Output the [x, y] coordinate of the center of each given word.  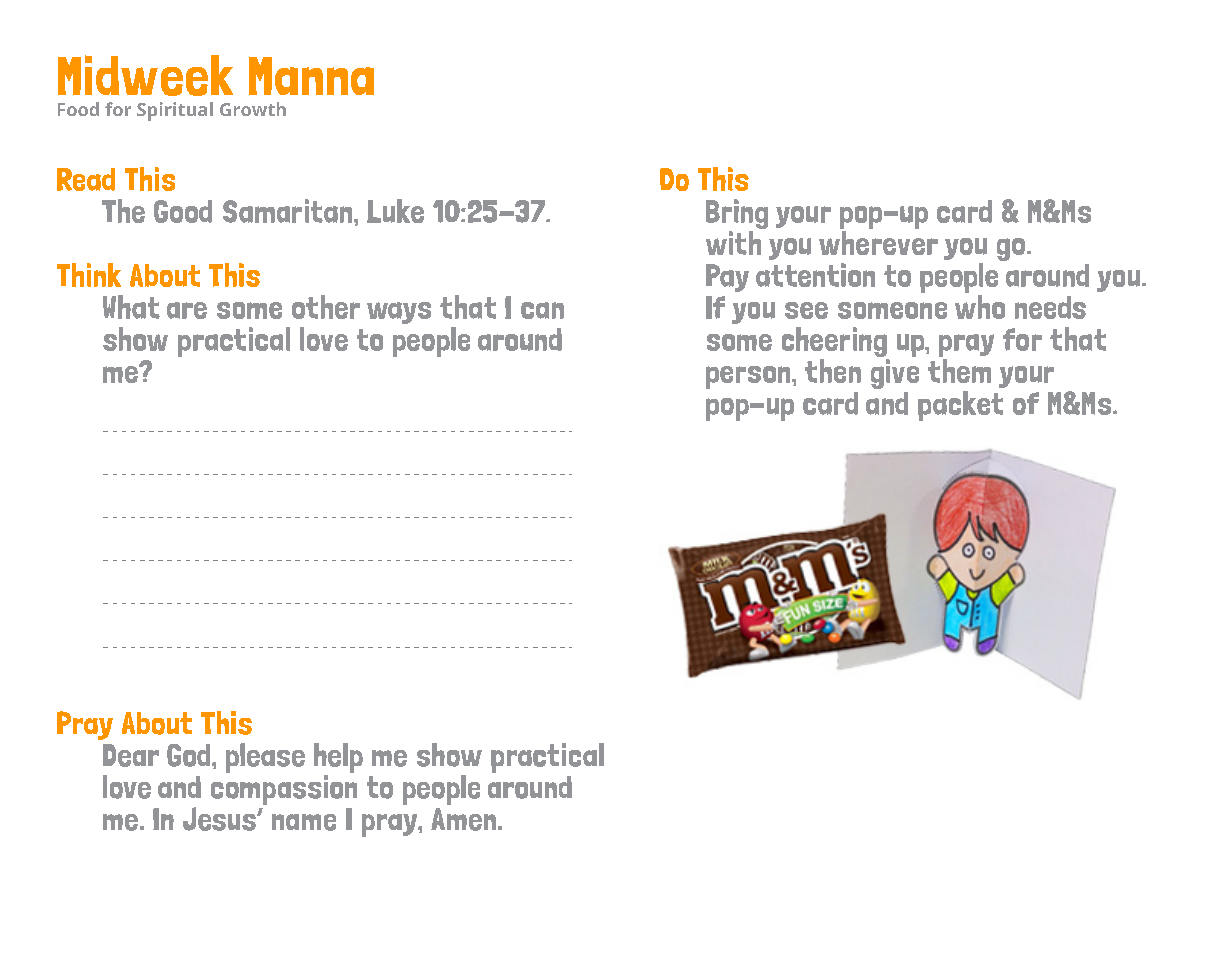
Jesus [220, 819]
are [187, 310]
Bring [737, 214]
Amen [465, 819]
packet [960, 406]
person [749, 377]
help [338, 759]
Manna [311, 76]
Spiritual [175, 111]
